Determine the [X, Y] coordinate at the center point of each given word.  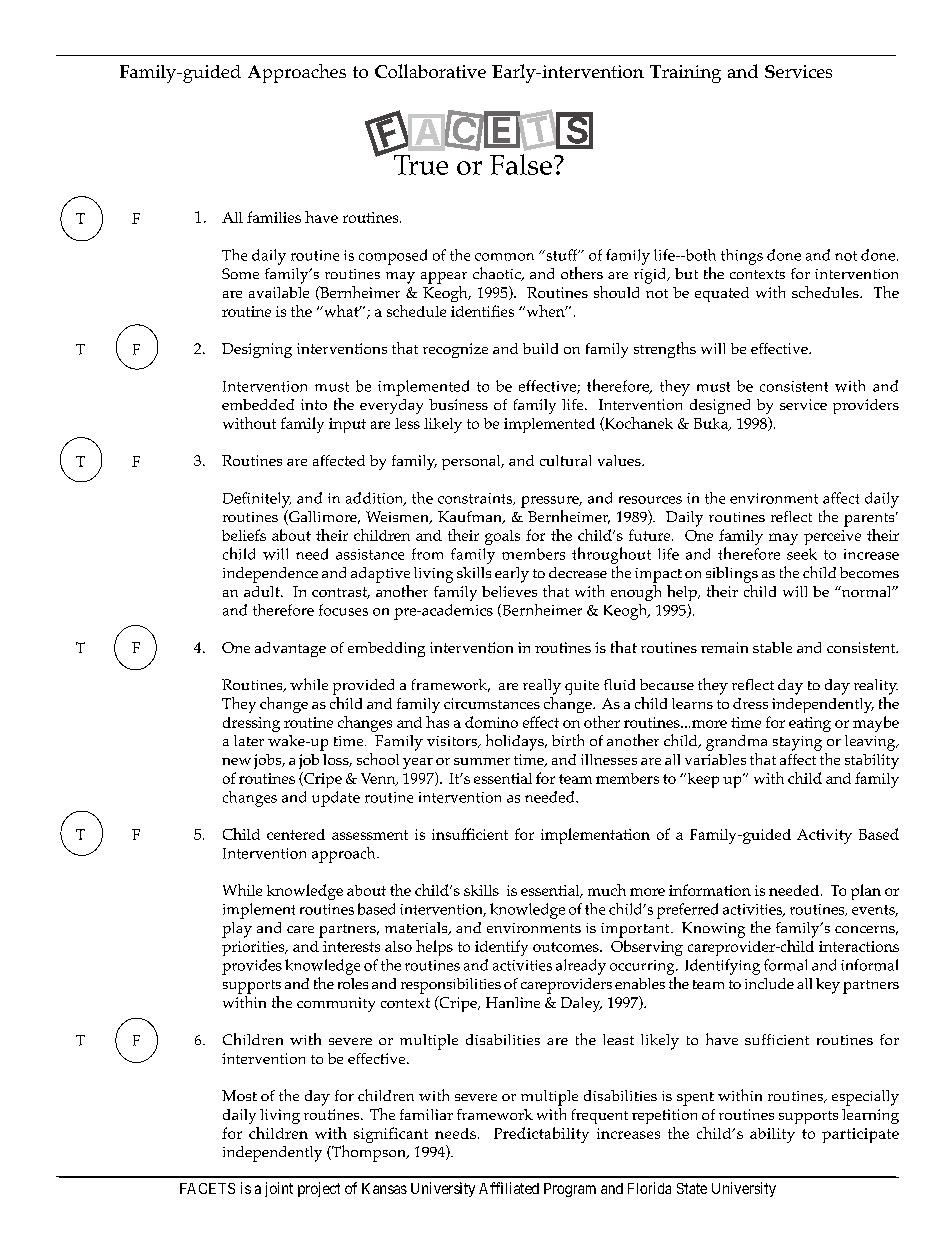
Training [685, 74]
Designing [257, 350]
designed [720, 406]
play [237, 930]
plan [866, 892]
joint [279, 1189]
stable [772, 647]
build [540, 348]
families [274, 217]
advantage [290, 649]
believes [509, 591]
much [607, 890]
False [521, 164]
